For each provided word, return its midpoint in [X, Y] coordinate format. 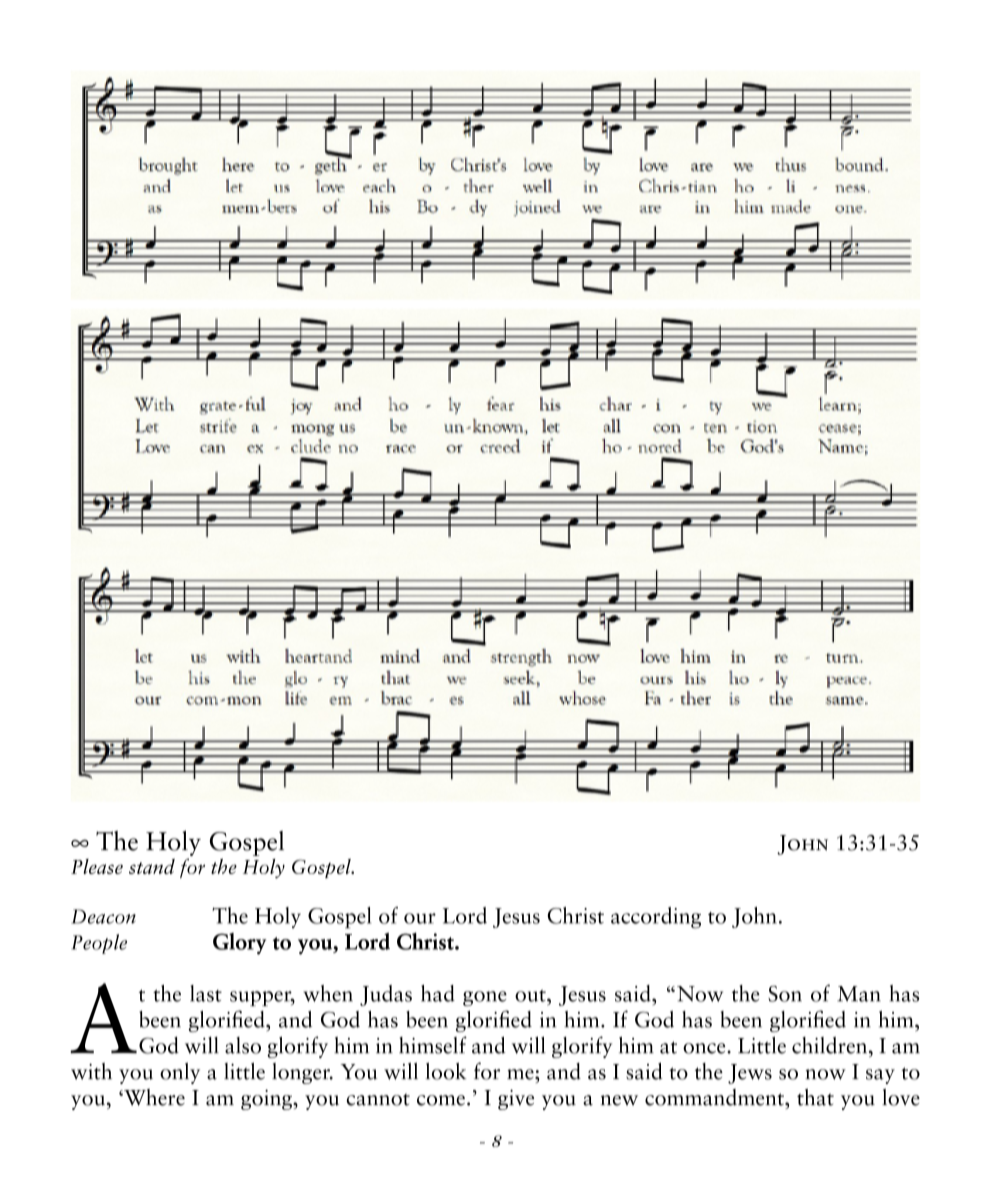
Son [785, 994]
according [656, 918]
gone [485, 998]
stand [152, 866]
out [531, 995]
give [516, 1100]
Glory [239, 944]
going [267, 1100]
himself [433, 1045]
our [420, 918]
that [815, 1097]
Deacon [103, 916]
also [243, 1045]
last [206, 993]
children [831, 1045]
